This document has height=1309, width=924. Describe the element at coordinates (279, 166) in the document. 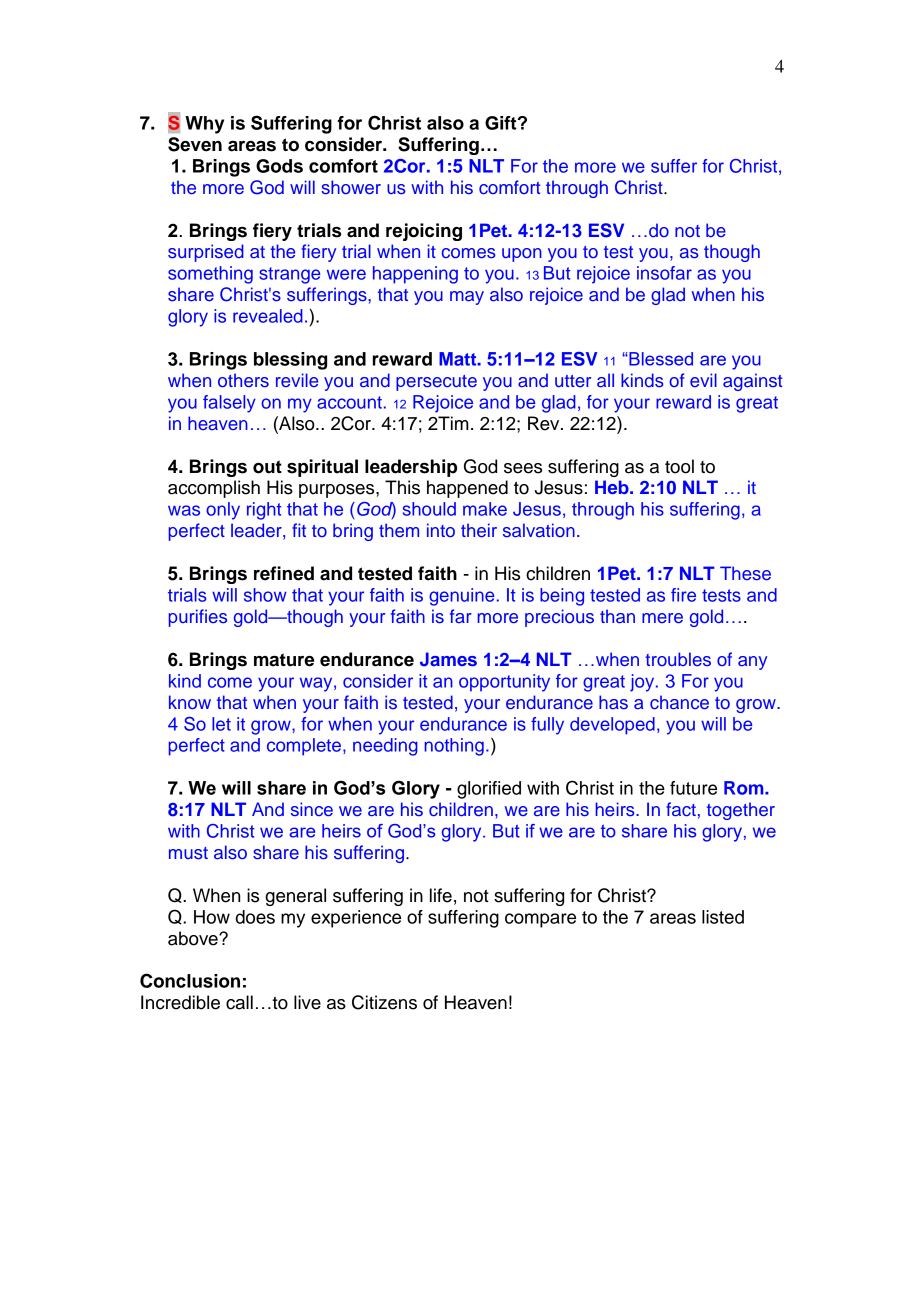

I see `Gods` at that location.
